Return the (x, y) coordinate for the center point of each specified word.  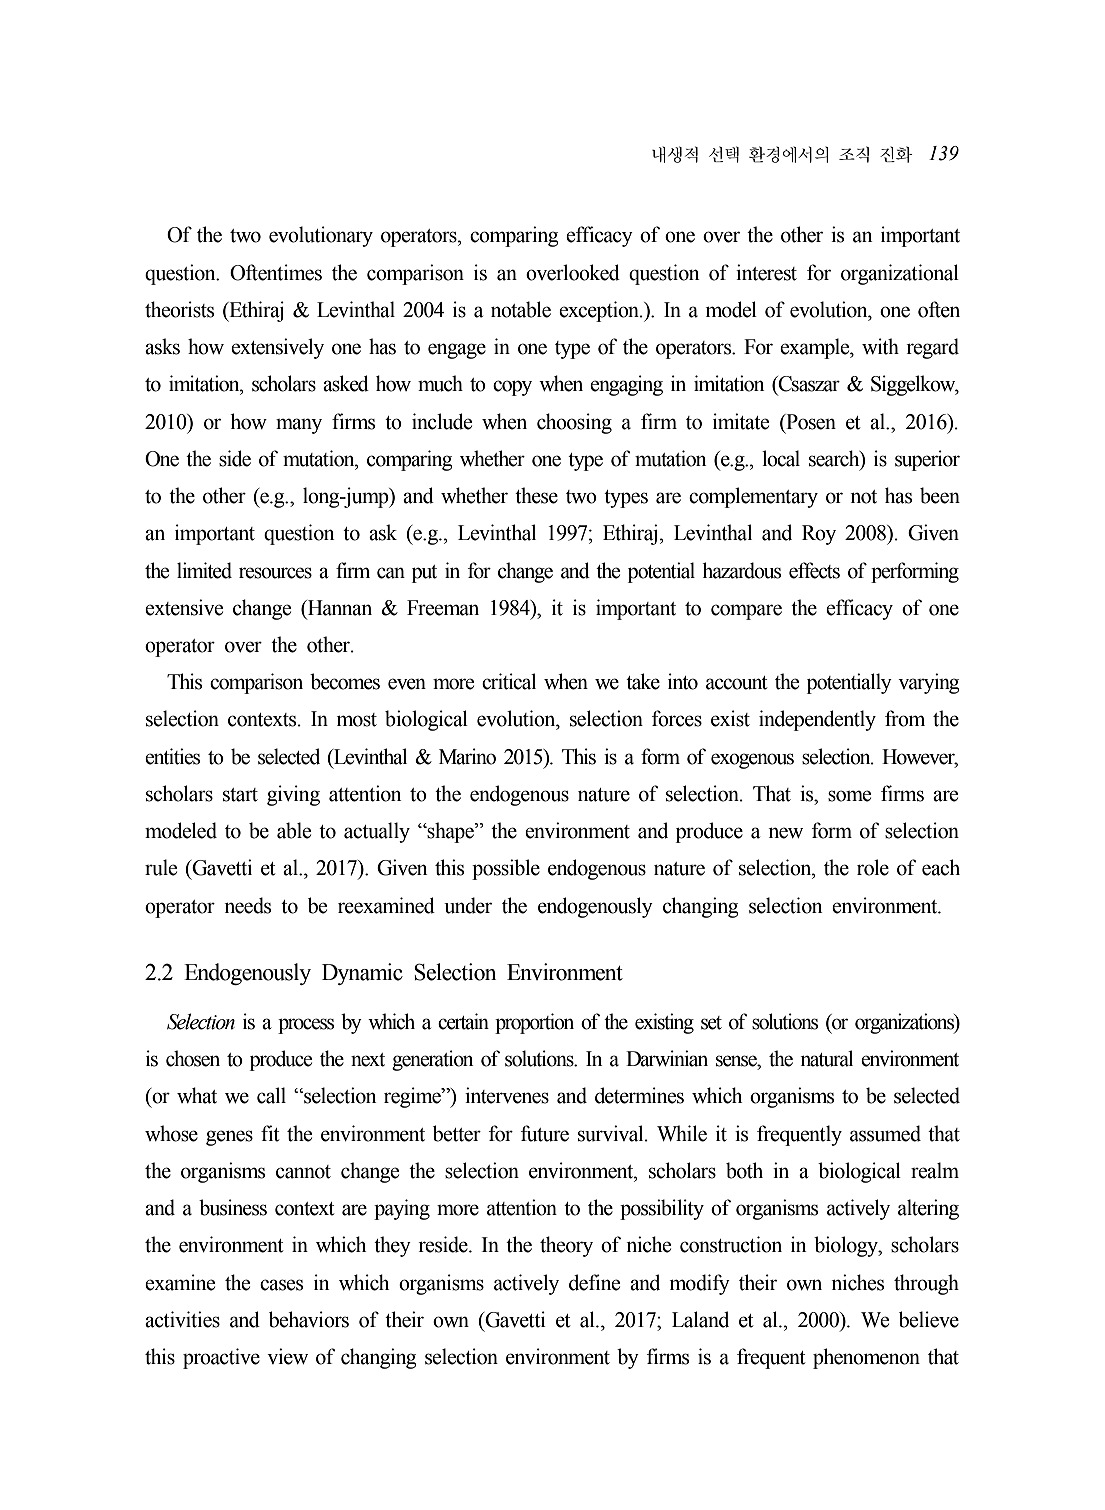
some (849, 796)
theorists (179, 309)
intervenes (507, 1095)
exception (600, 311)
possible (506, 869)
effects (814, 570)
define (594, 1282)
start (240, 795)
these (536, 495)
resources (275, 573)
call (271, 1095)
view (287, 1356)
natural (826, 1058)
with (880, 346)
